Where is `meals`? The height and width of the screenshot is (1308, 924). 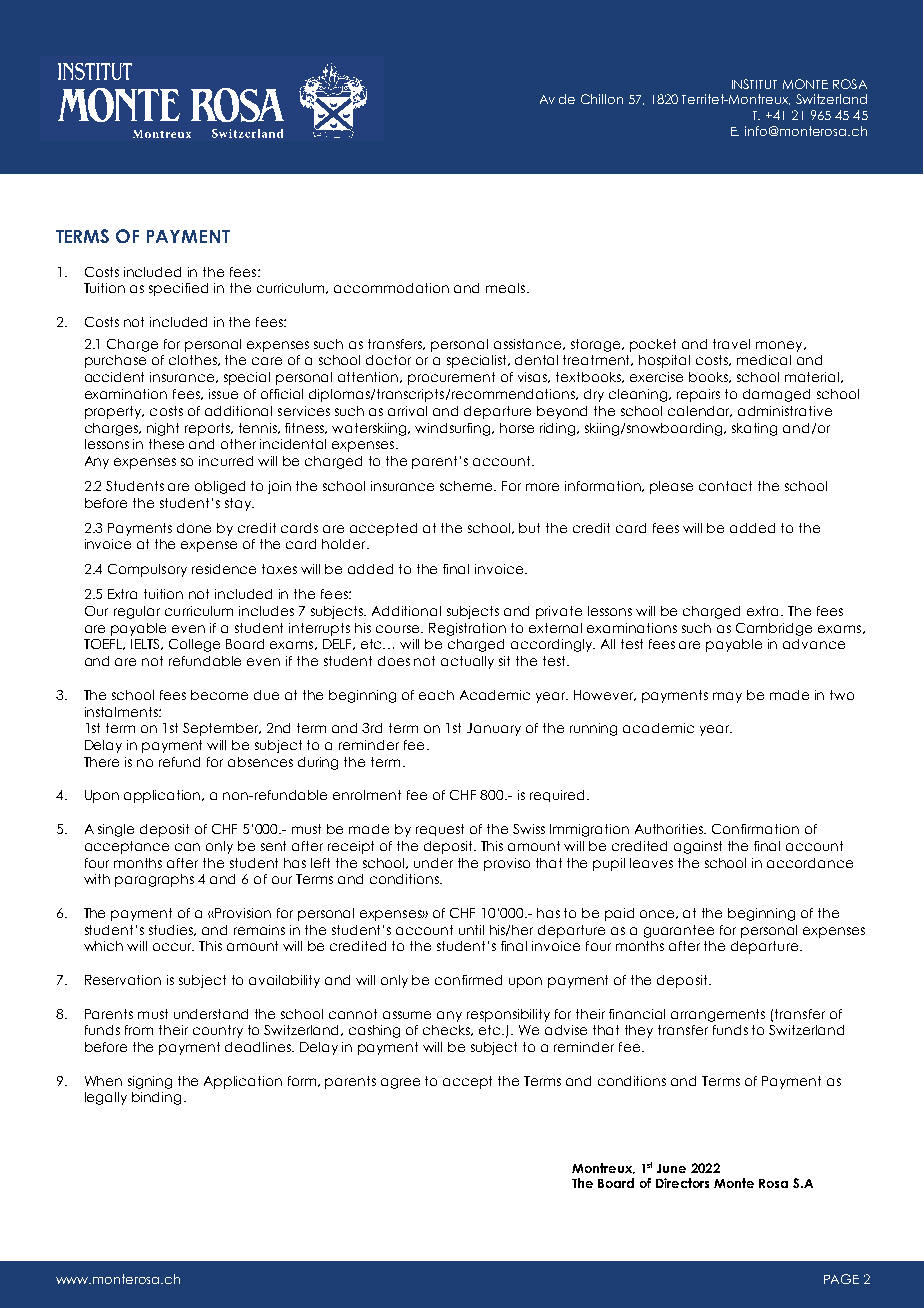
meals is located at coordinates (507, 288).
